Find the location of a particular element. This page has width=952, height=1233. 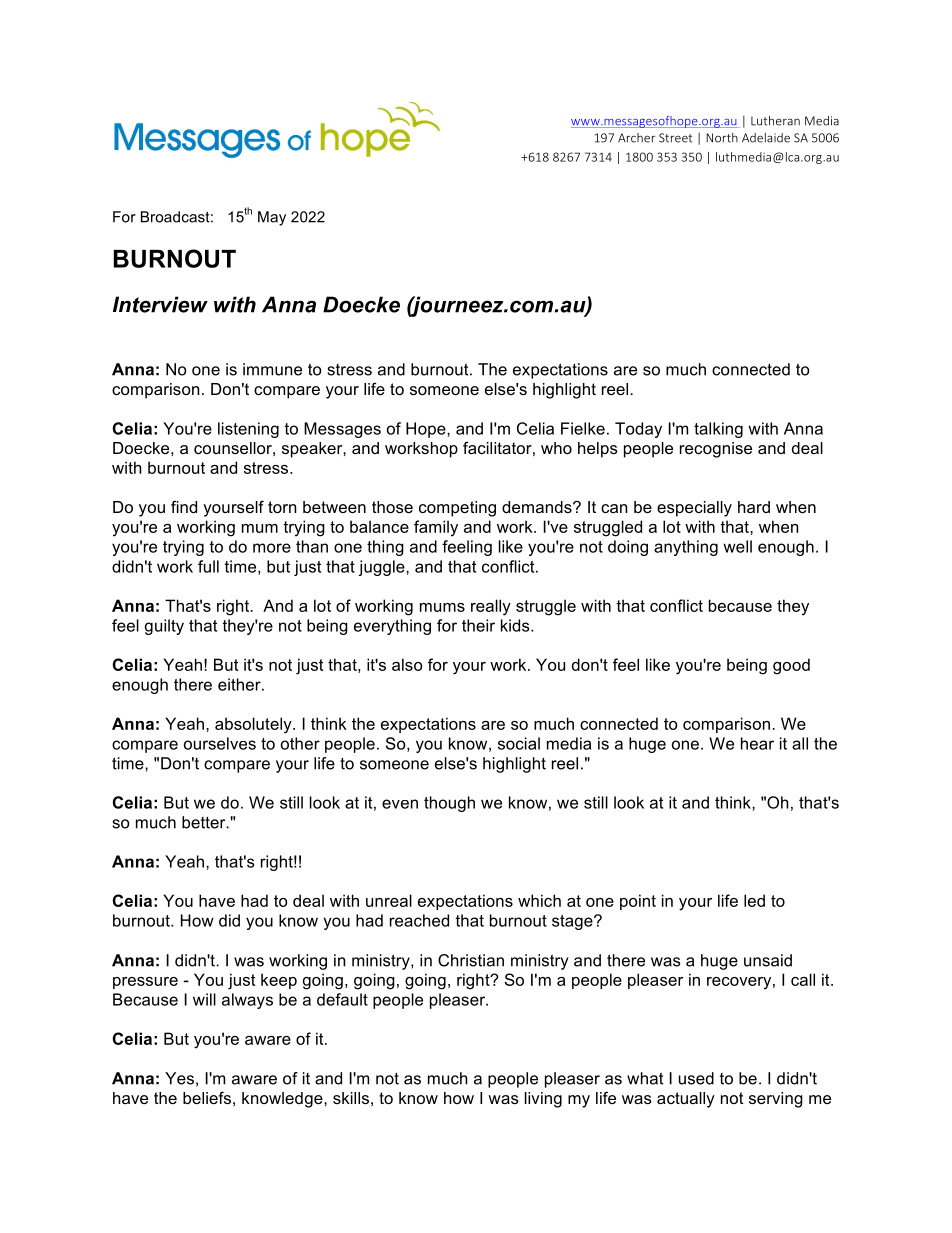

talking is located at coordinates (718, 430).
